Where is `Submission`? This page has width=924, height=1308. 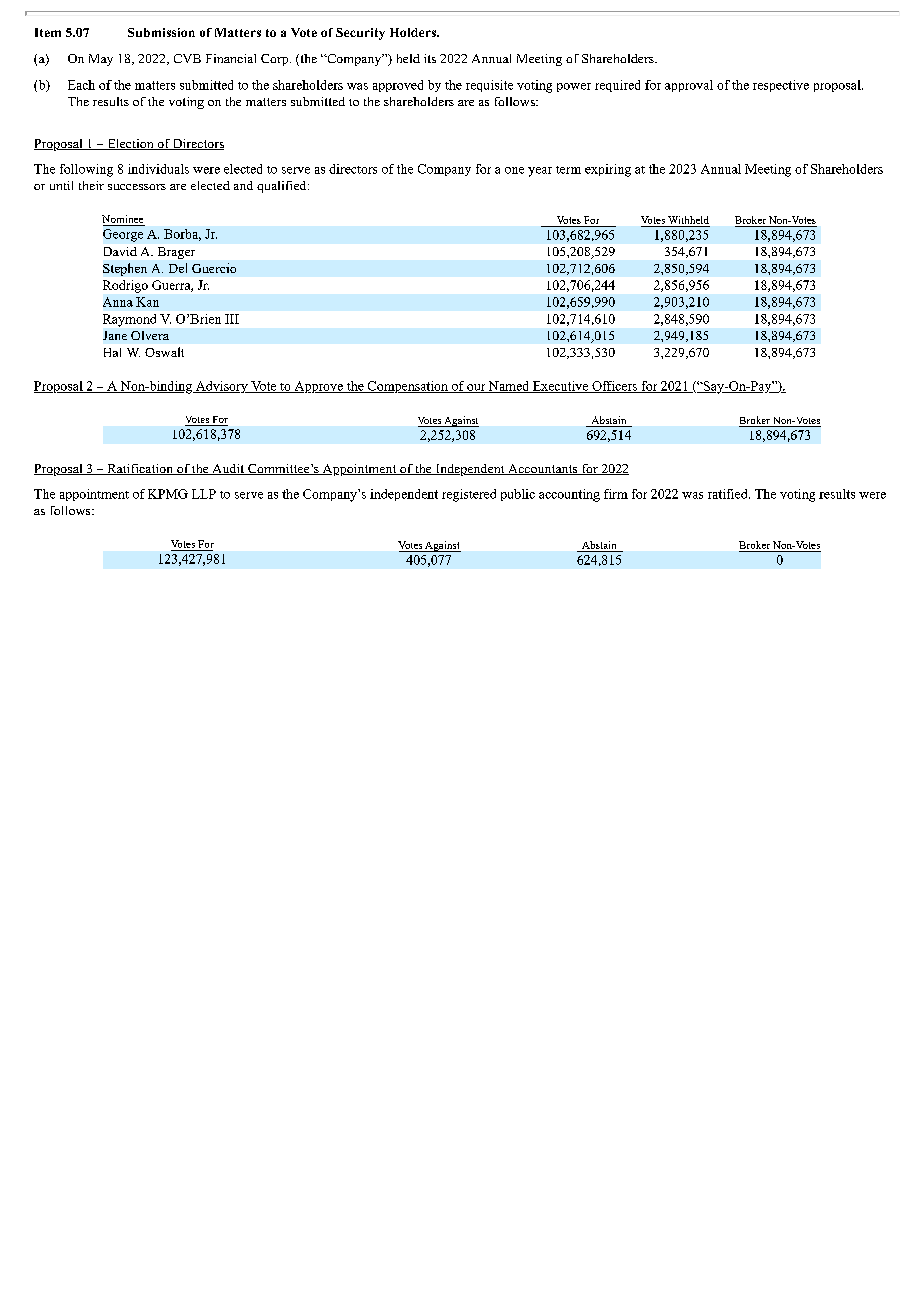 Submission is located at coordinates (161, 32).
